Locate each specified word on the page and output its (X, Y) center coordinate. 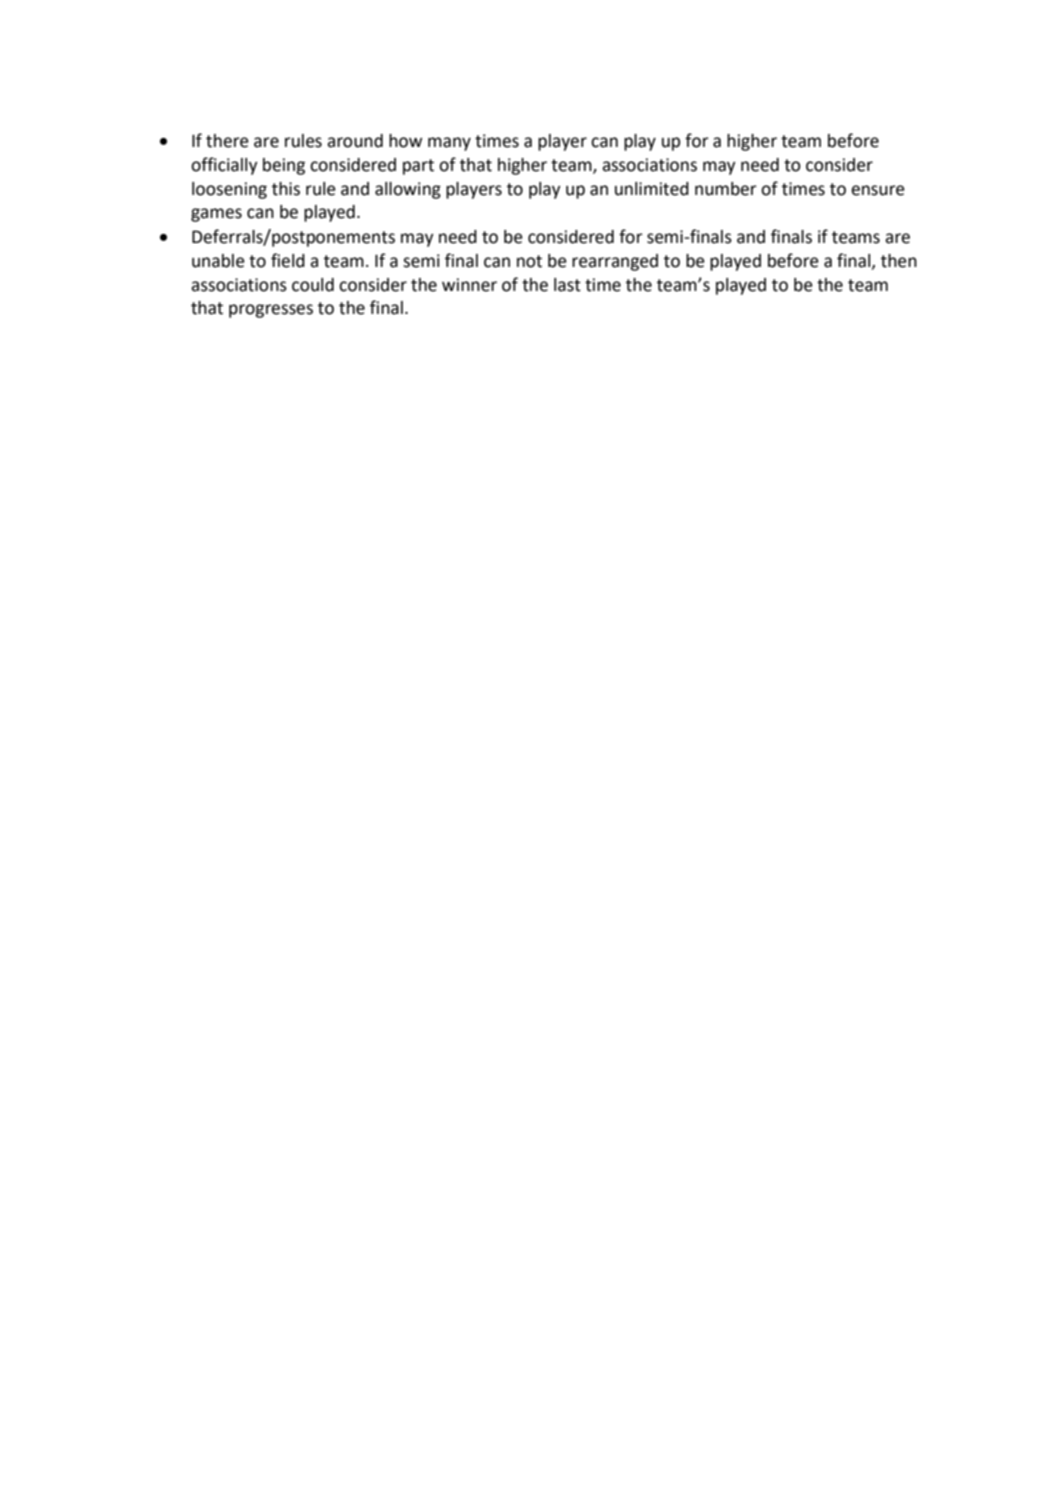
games (216, 215)
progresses (271, 311)
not (529, 261)
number (726, 189)
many (449, 144)
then (899, 261)
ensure (878, 190)
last (567, 285)
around (355, 141)
